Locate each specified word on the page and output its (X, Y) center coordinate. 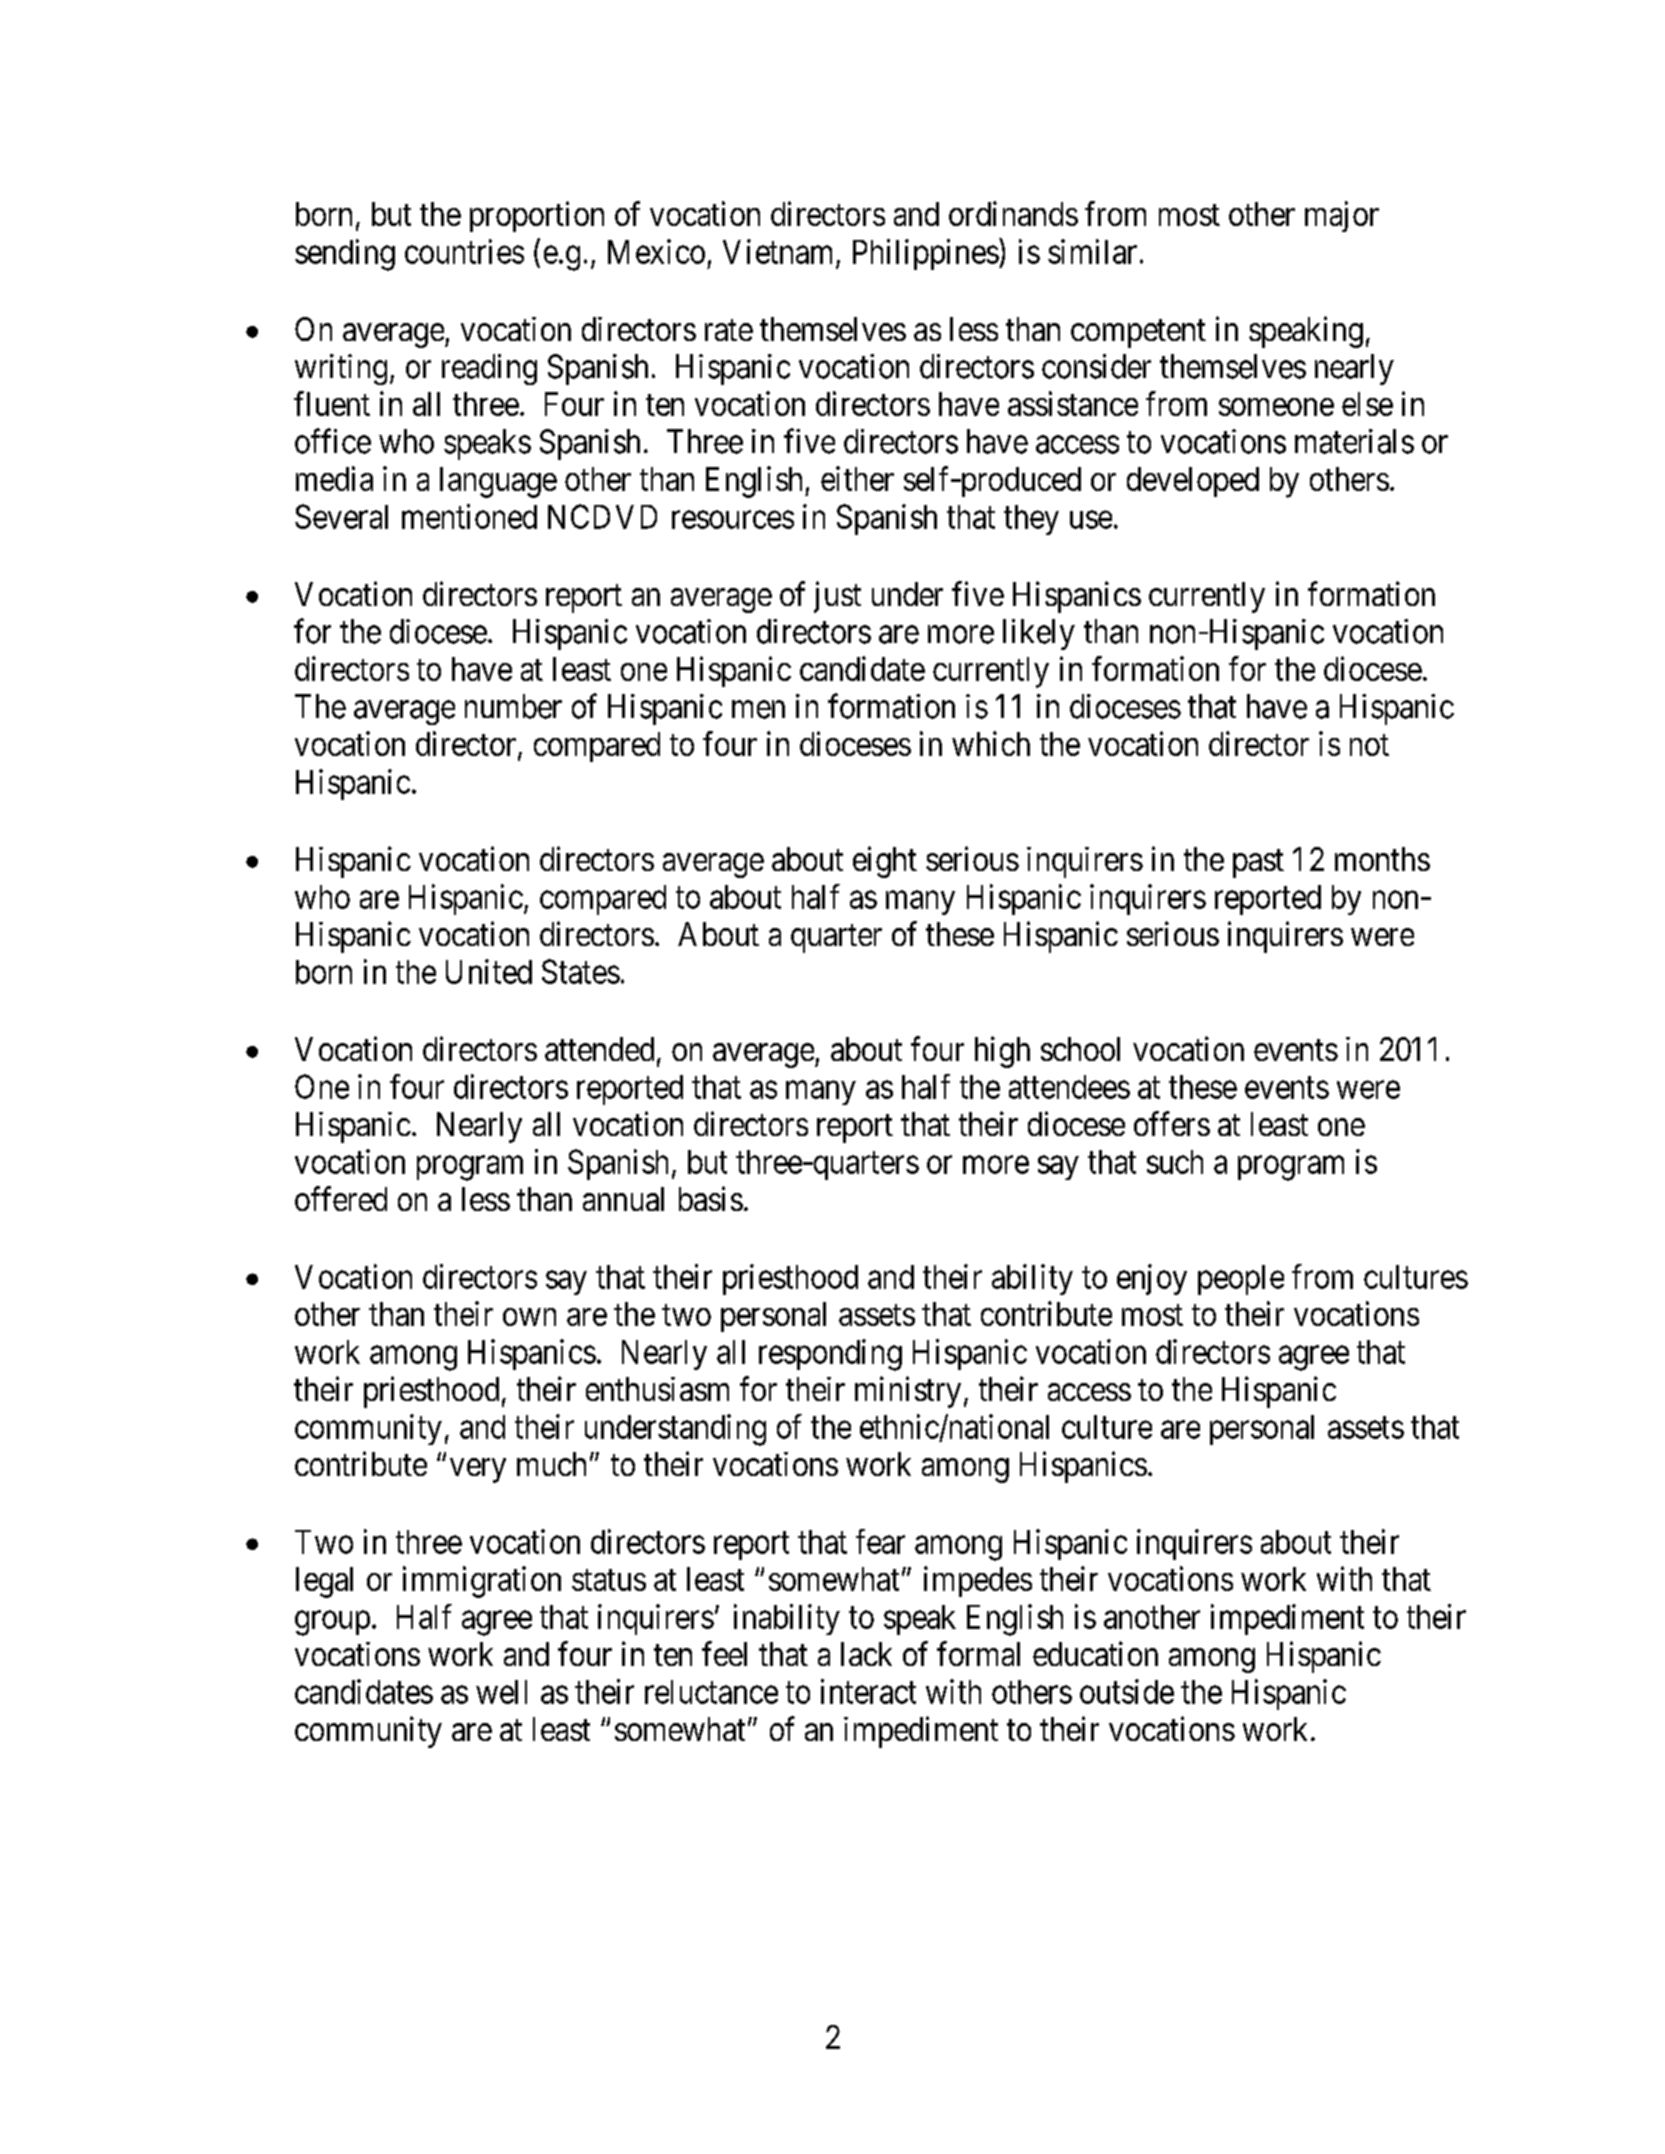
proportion (537, 216)
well (501, 1692)
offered (341, 1198)
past (1258, 864)
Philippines (926, 254)
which (991, 743)
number (513, 706)
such (1175, 1162)
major (1342, 216)
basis (711, 1198)
